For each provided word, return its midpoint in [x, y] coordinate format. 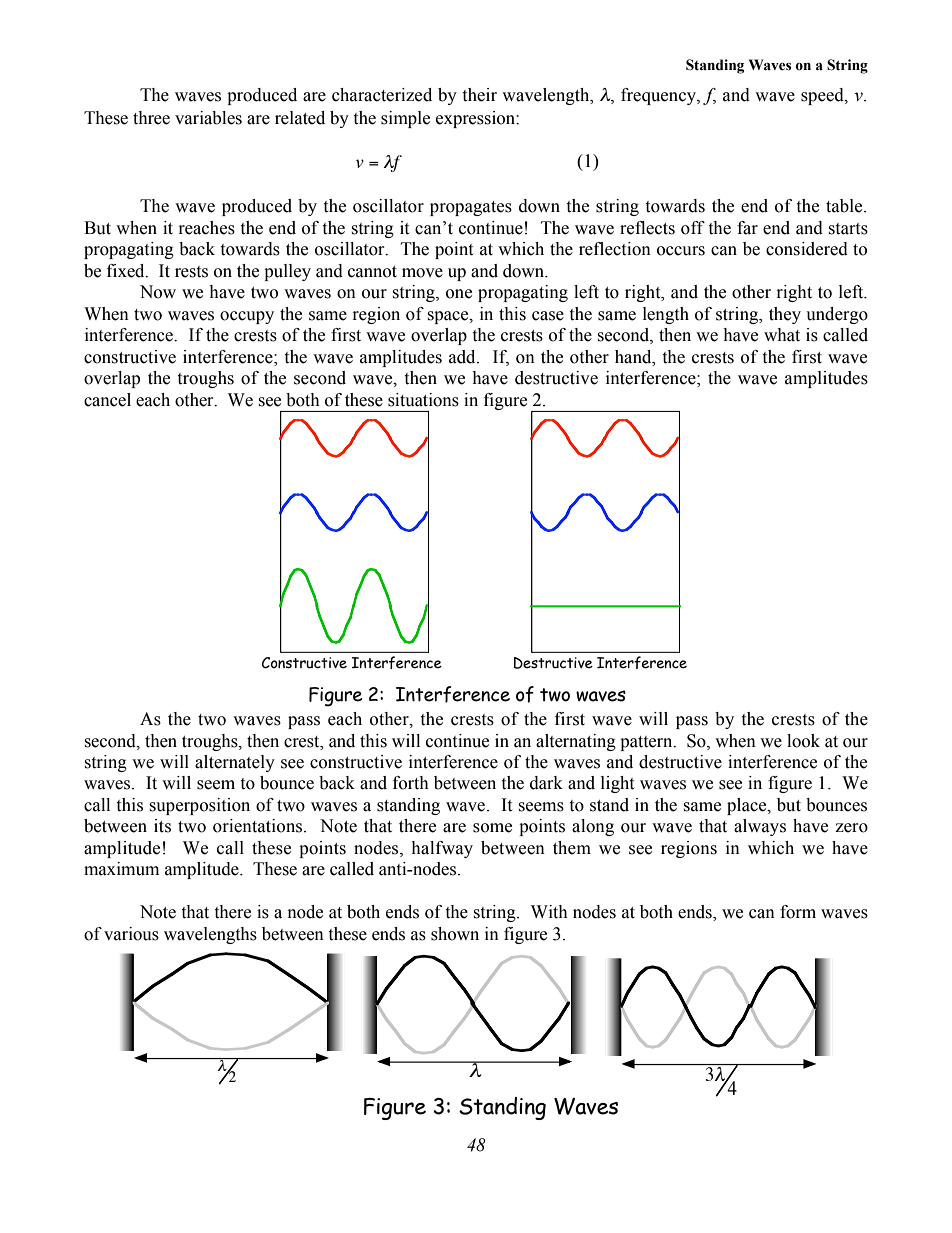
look [803, 741]
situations [423, 400]
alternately [235, 763]
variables [208, 118]
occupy [247, 317]
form [798, 912]
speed [823, 96]
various [131, 934]
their [479, 95]
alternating [576, 742]
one [459, 294]
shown [455, 934]
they [785, 315]
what [782, 335]
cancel [107, 400]
